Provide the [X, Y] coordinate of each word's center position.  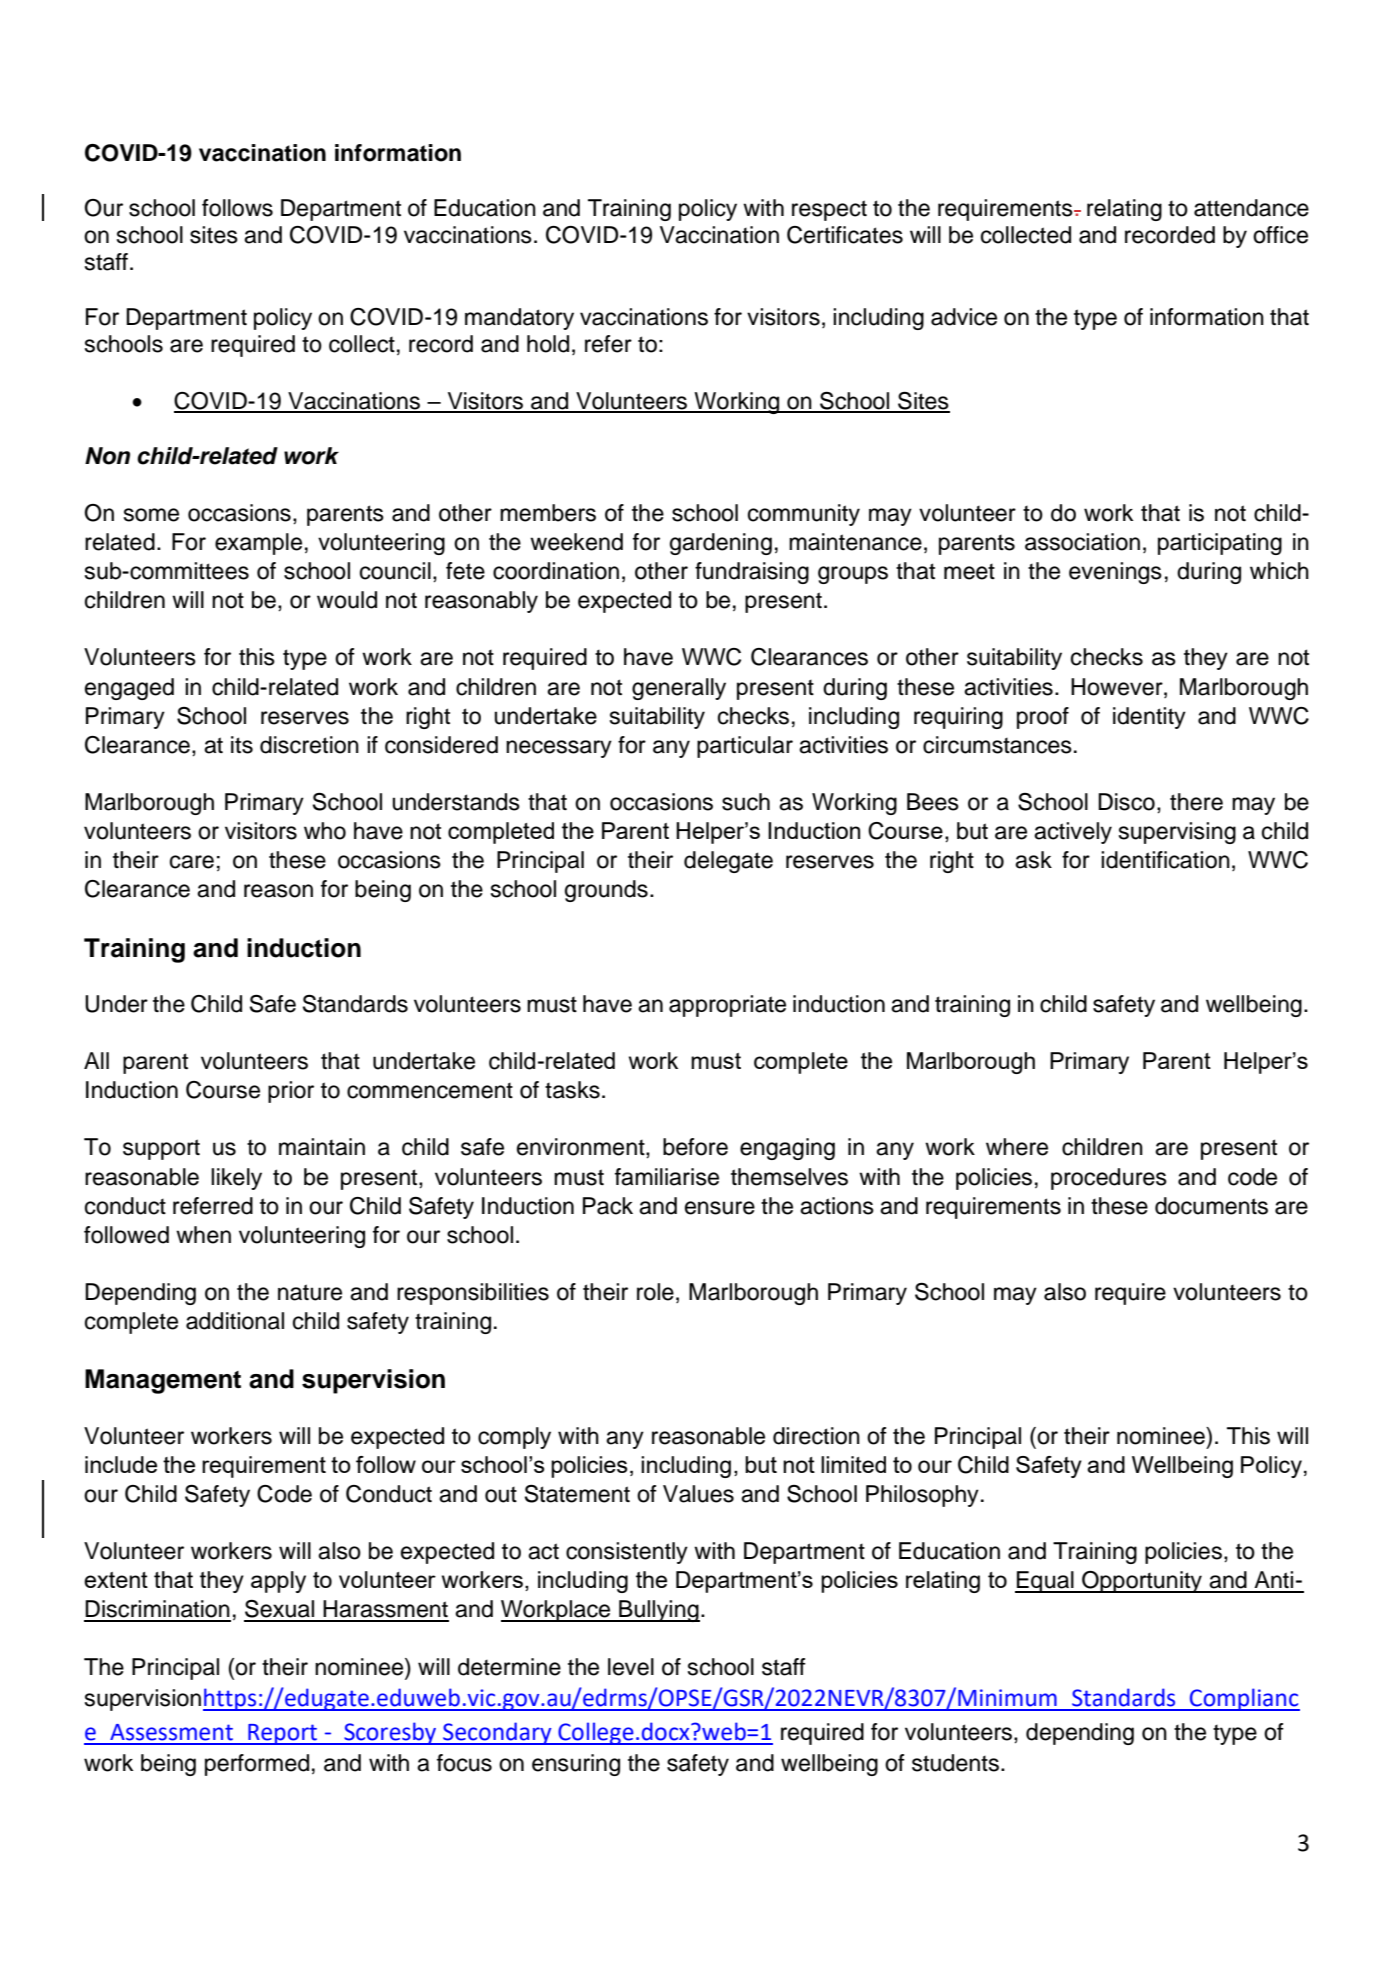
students [955, 1763]
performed [257, 1765]
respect [829, 210]
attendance [1251, 208]
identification [1165, 860]
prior [291, 1092]
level [631, 1667]
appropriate [727, 1006]
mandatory [519, 319]
